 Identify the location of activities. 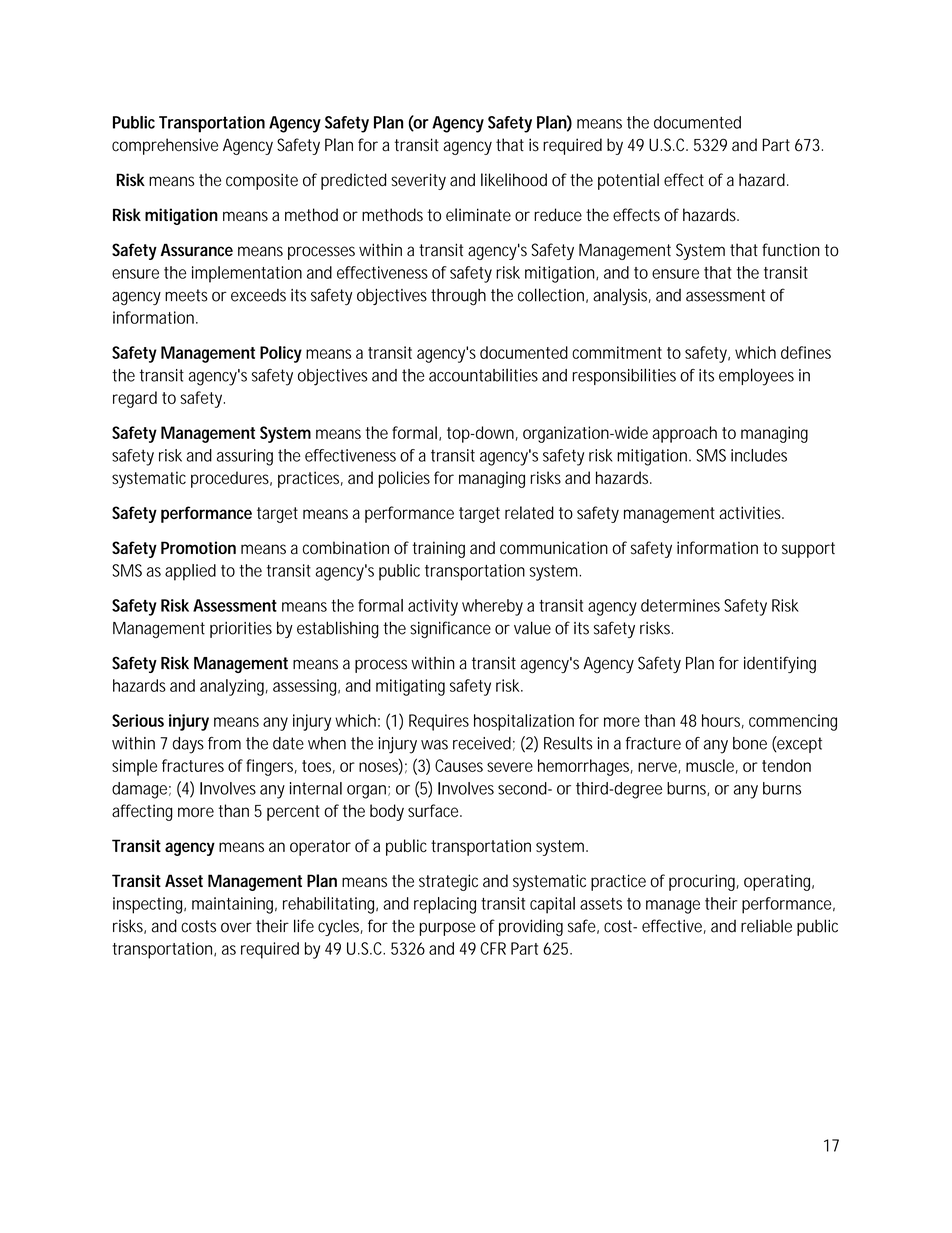
(751, 513).
